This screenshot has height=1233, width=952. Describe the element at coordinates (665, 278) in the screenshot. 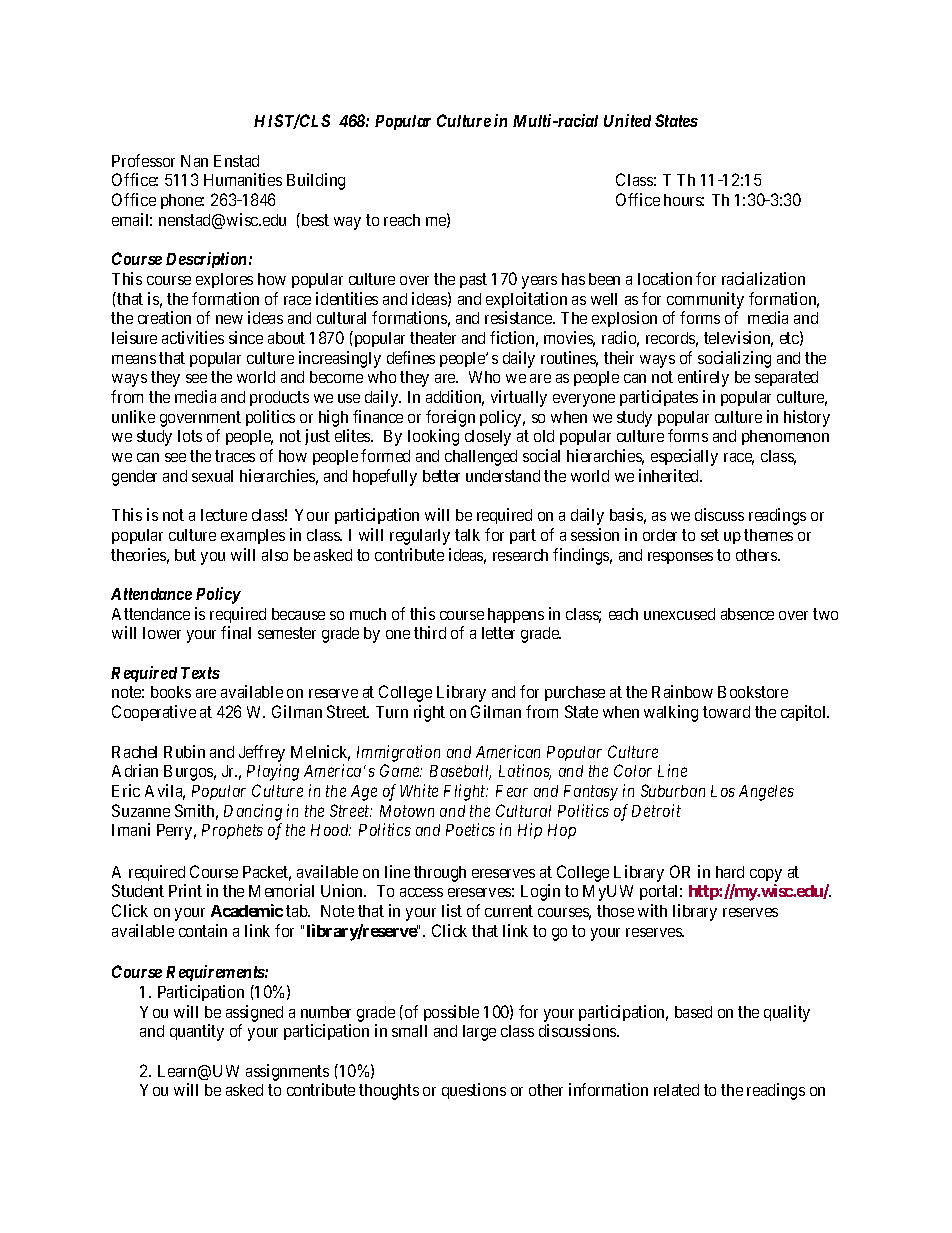

I see `location` at that location.
